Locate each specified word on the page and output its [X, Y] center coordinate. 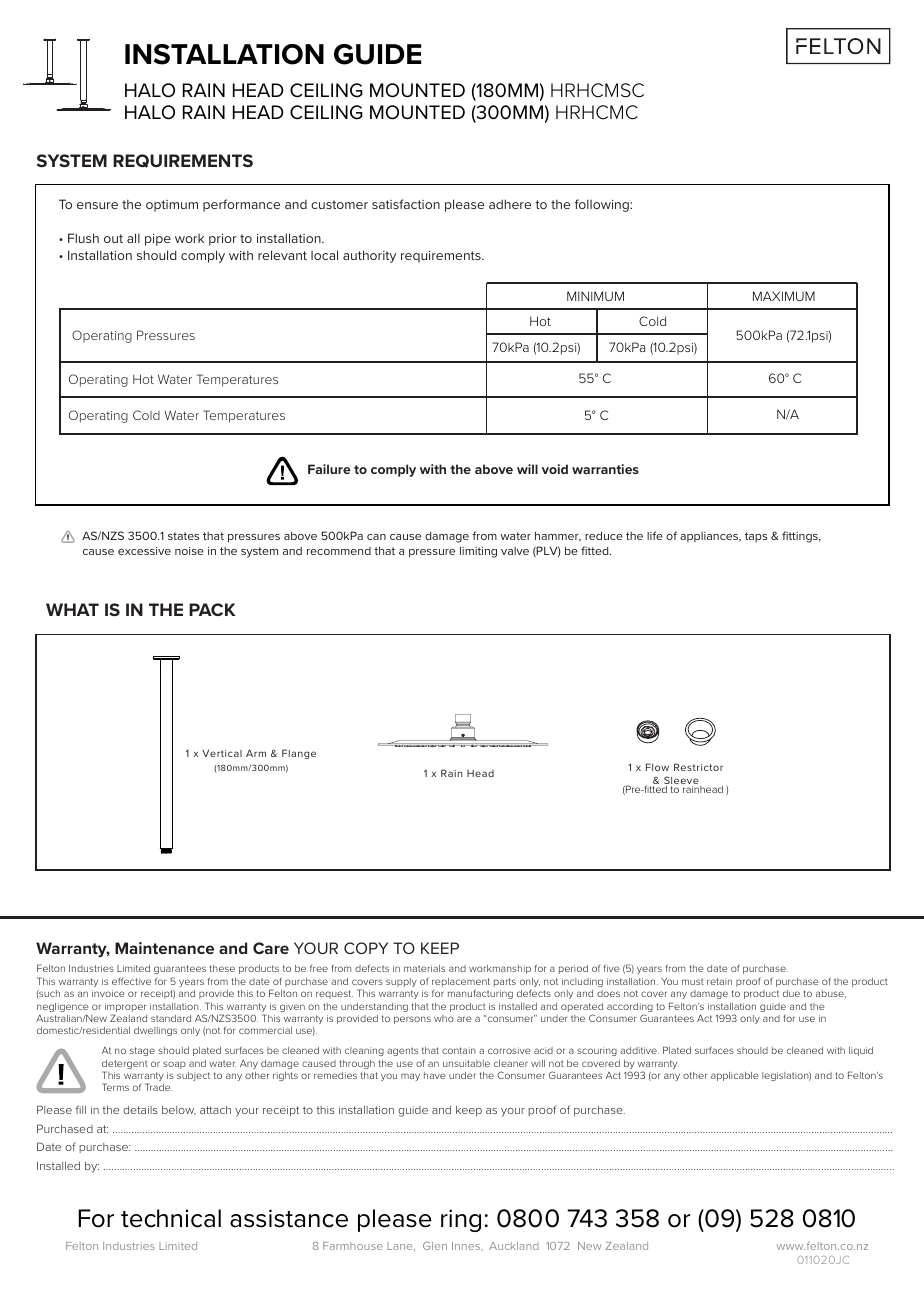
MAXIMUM [784, 296]
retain [719, 981]
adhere [510, 204]
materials [424, 968]
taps [756, 537]
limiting [478, 552]
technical [171, 1218]
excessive [144, 551]
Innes [467, 1246]
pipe [158, 240]
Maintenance [164, 948]
